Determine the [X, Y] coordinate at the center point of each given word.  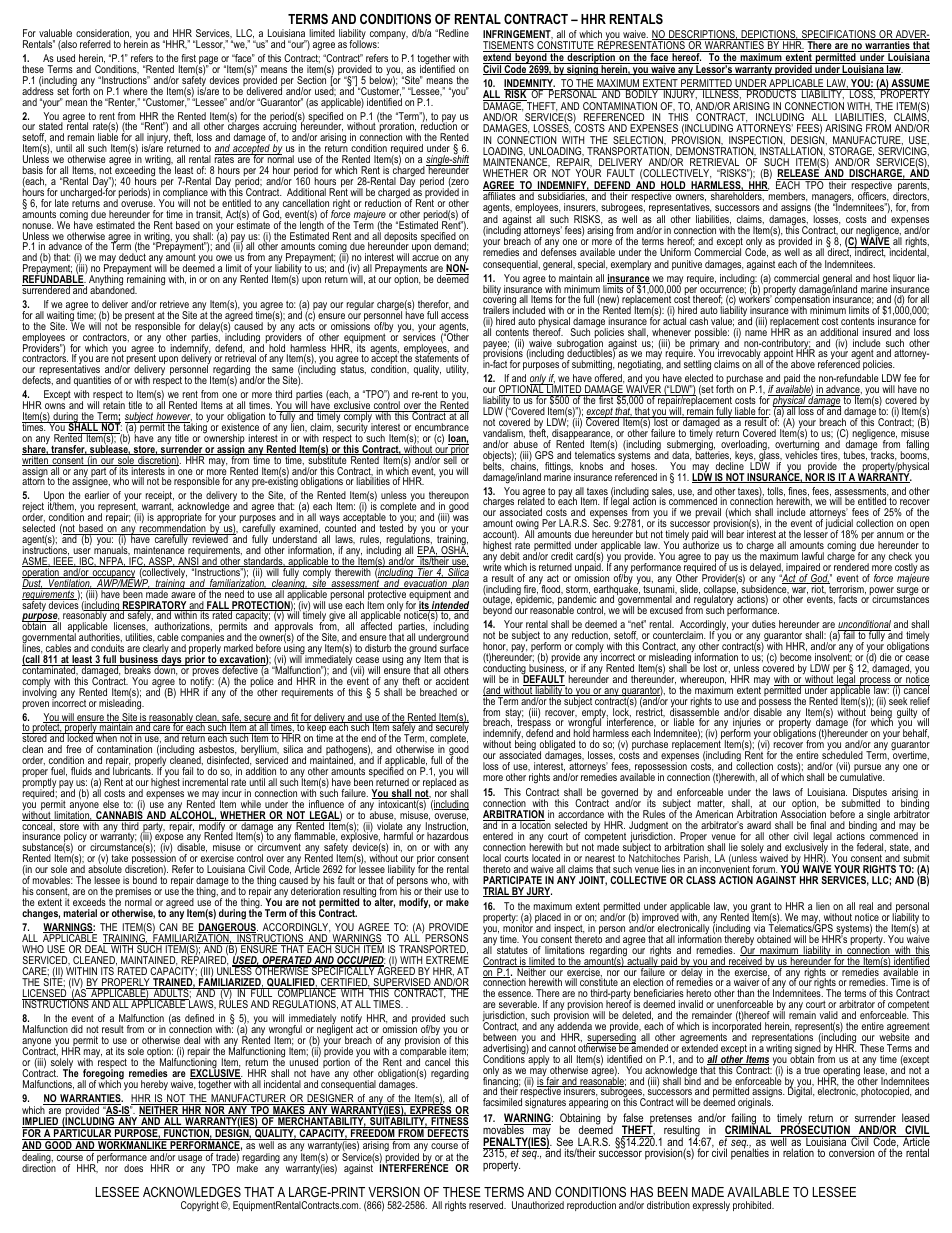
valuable [55, 33]
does [133, 1168]
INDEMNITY [529, 84]
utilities [139, 638]
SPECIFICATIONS [838, 35]
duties [764, 624]
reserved [487, 1205]
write [492, 566]
